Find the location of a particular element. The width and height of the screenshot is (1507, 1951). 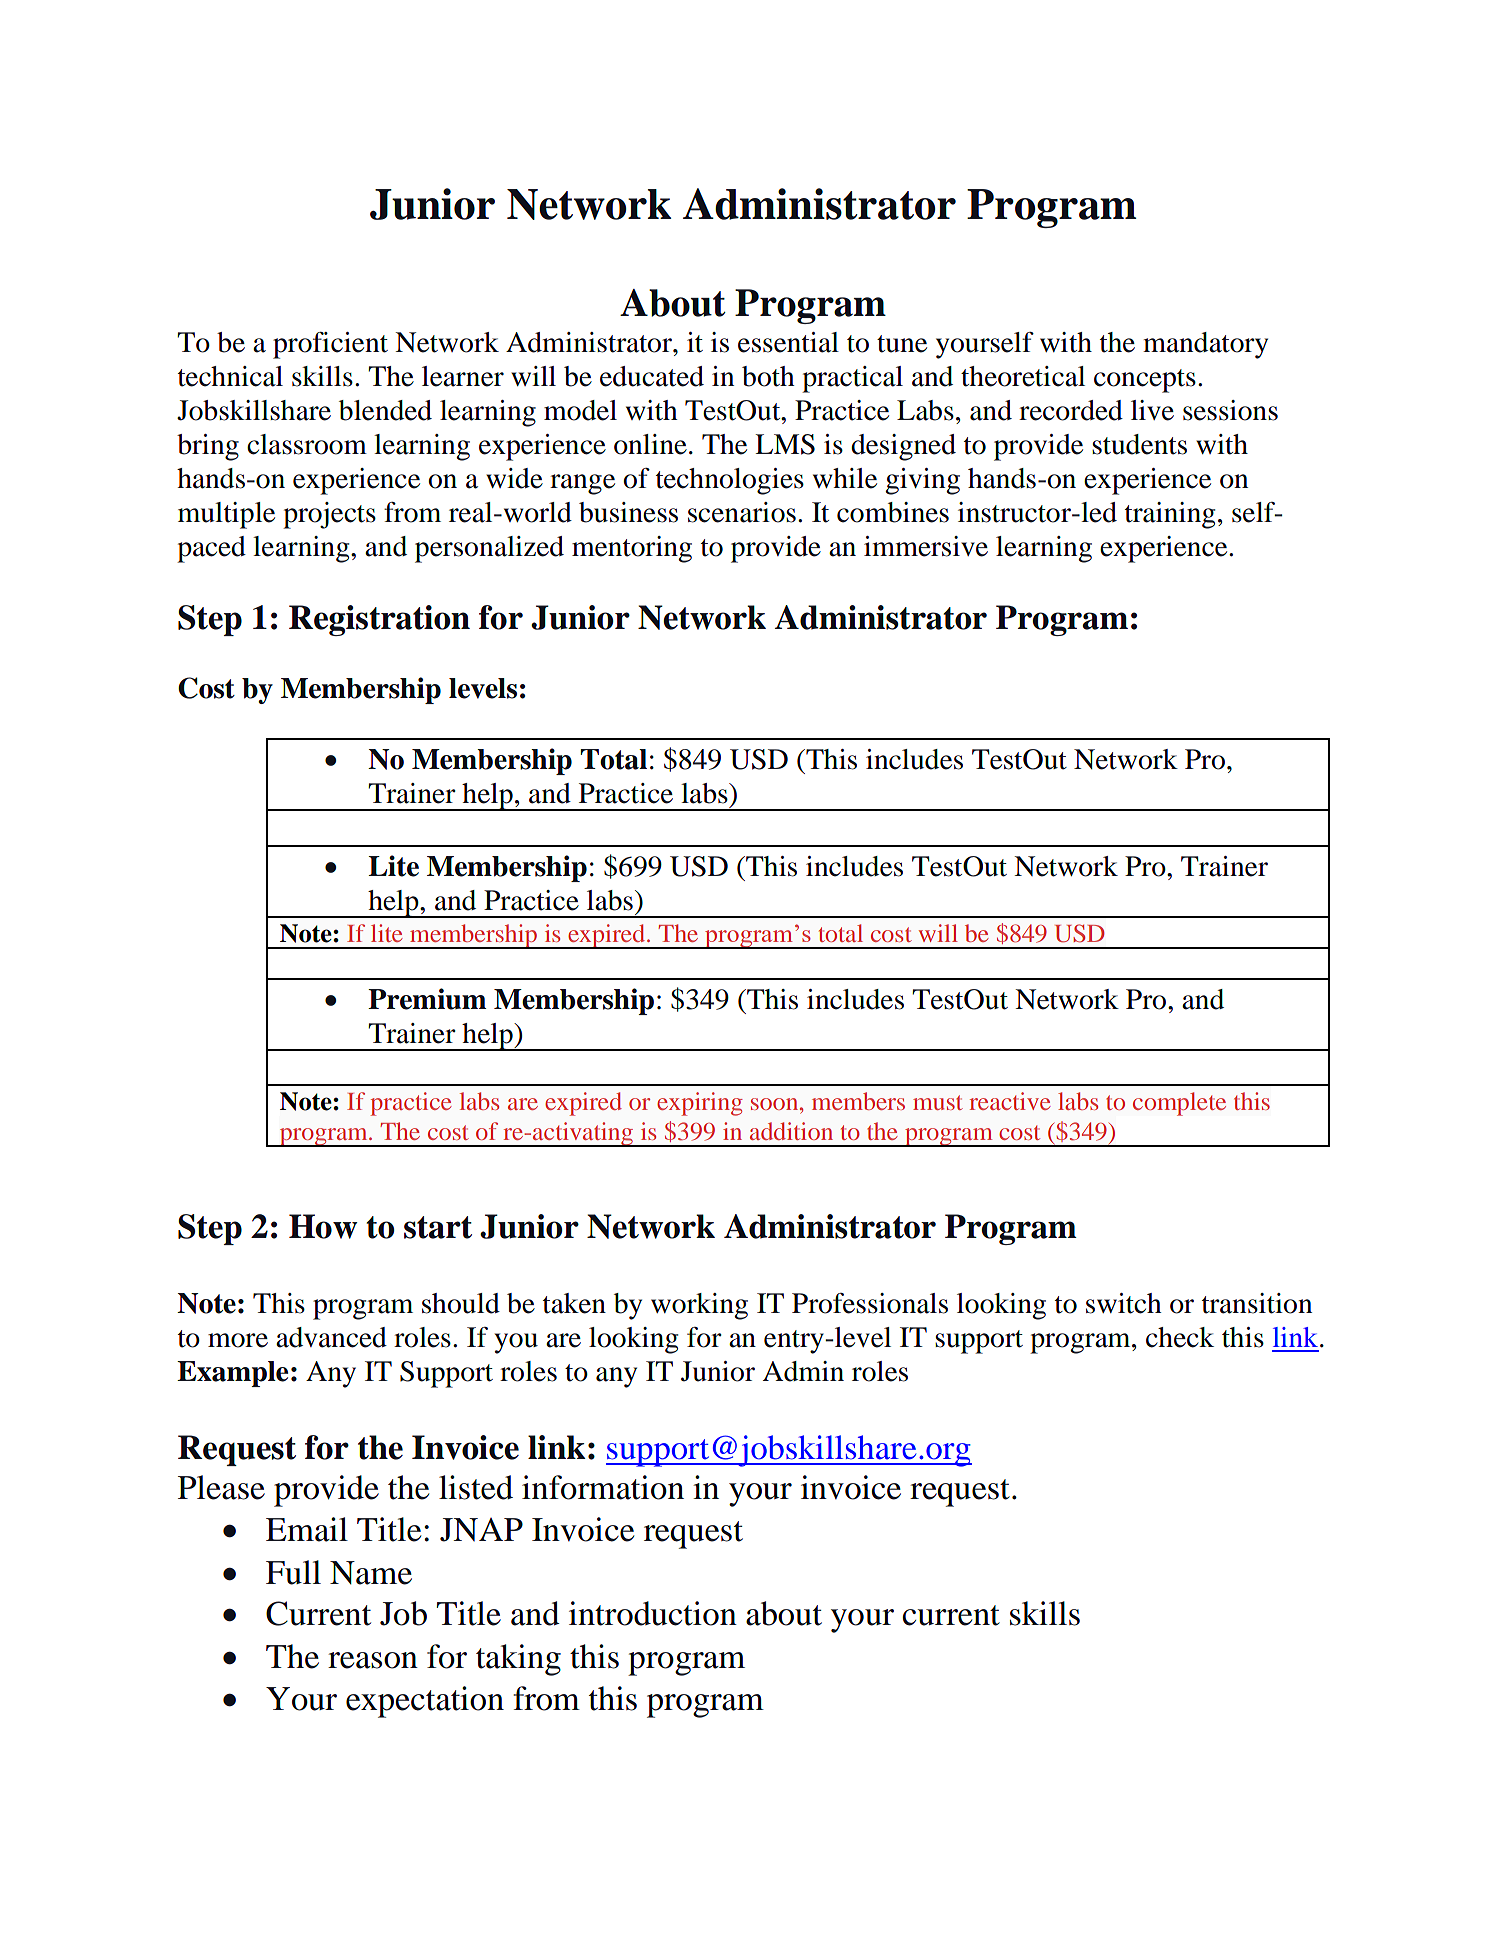

introduction is located at coordinates (653, 1613).
